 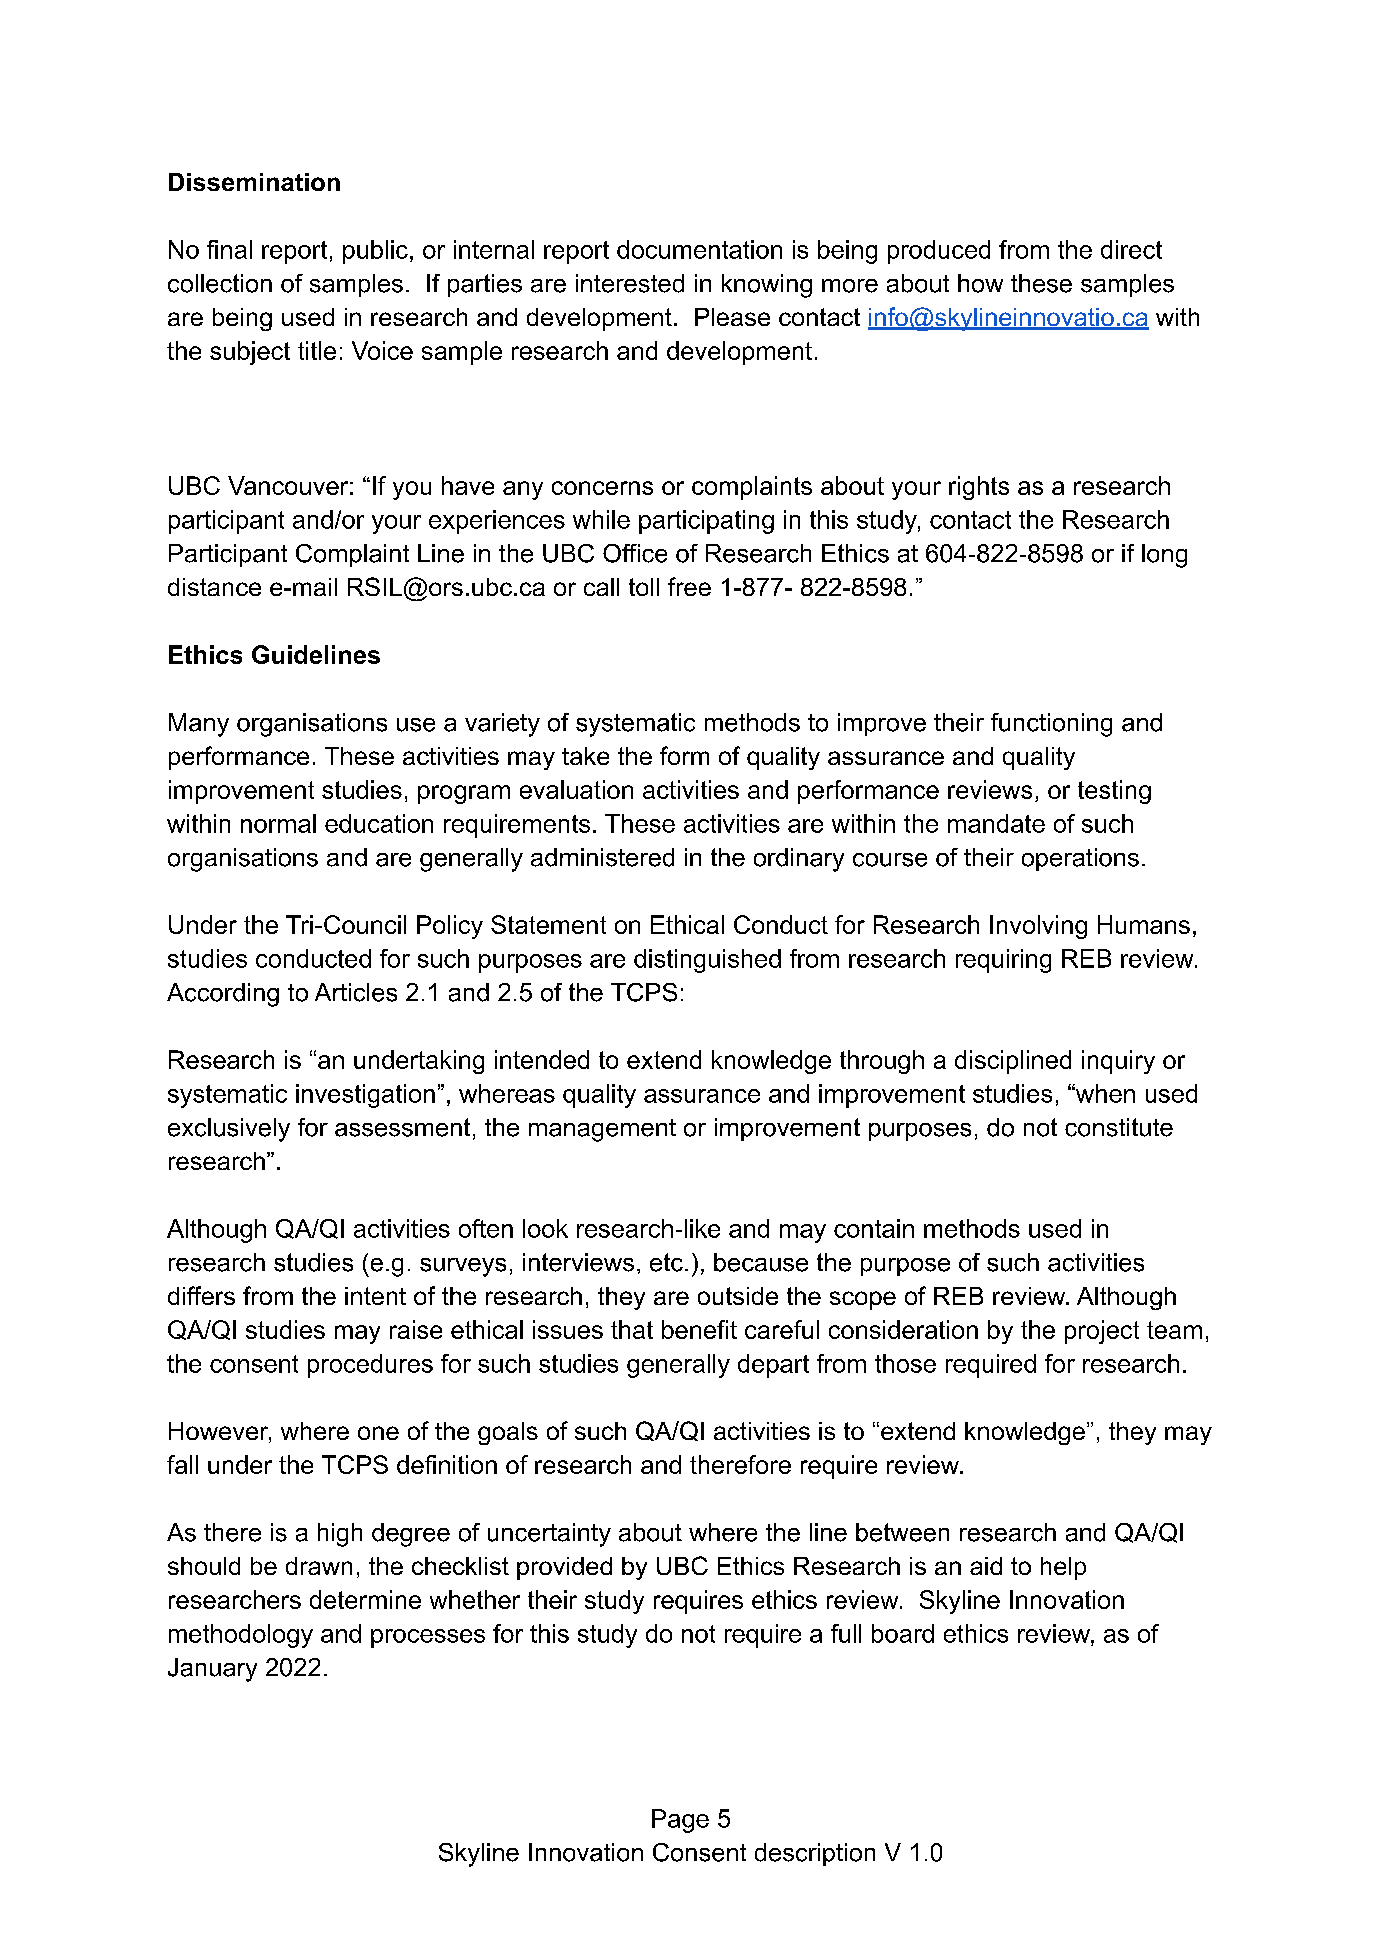 What do you see at coordinates (699, 249) in the page?
I see `documentation` at bounding box center [699, 249].
